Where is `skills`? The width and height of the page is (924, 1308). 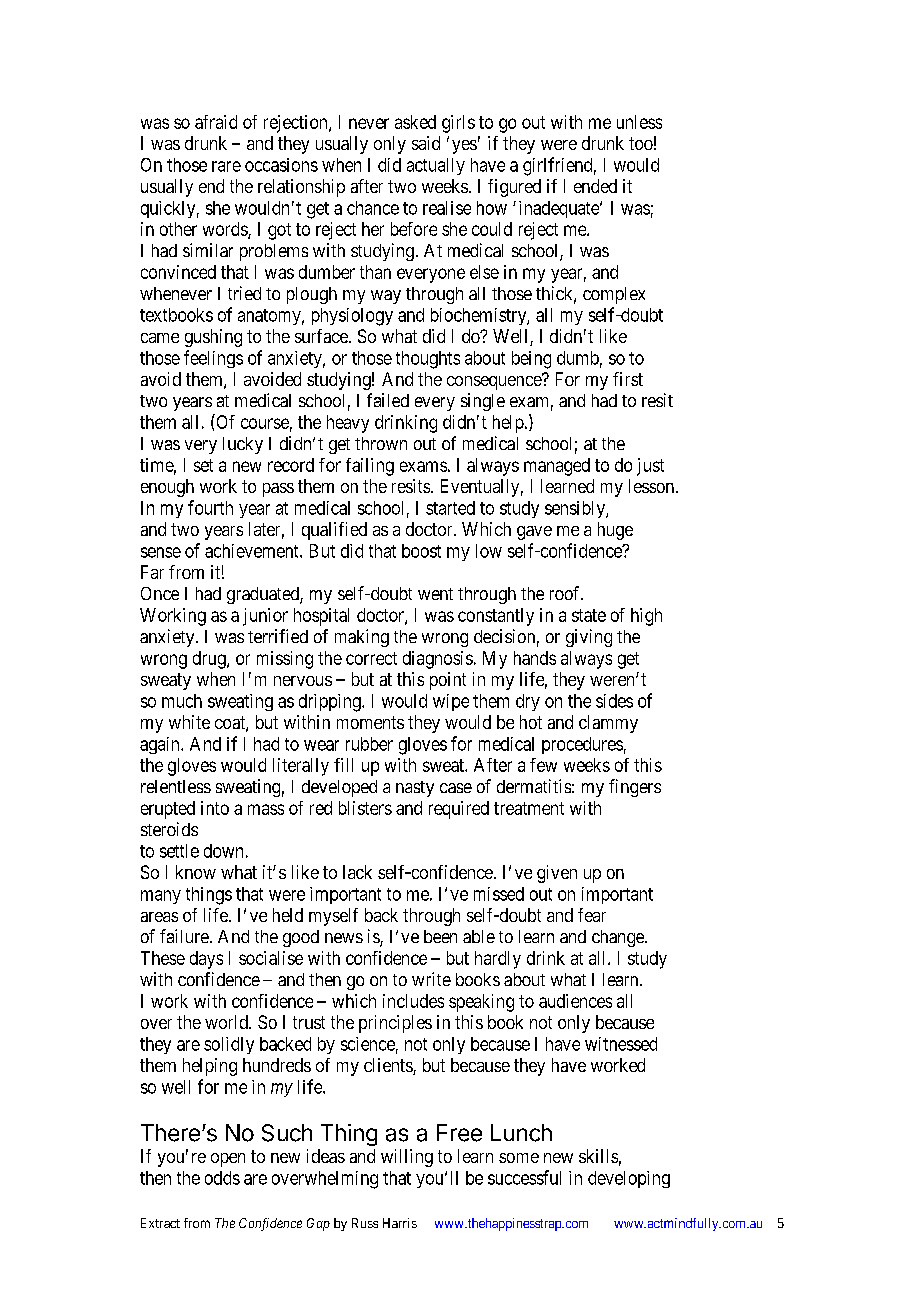
skills is located at coordinates (598, 1156).
